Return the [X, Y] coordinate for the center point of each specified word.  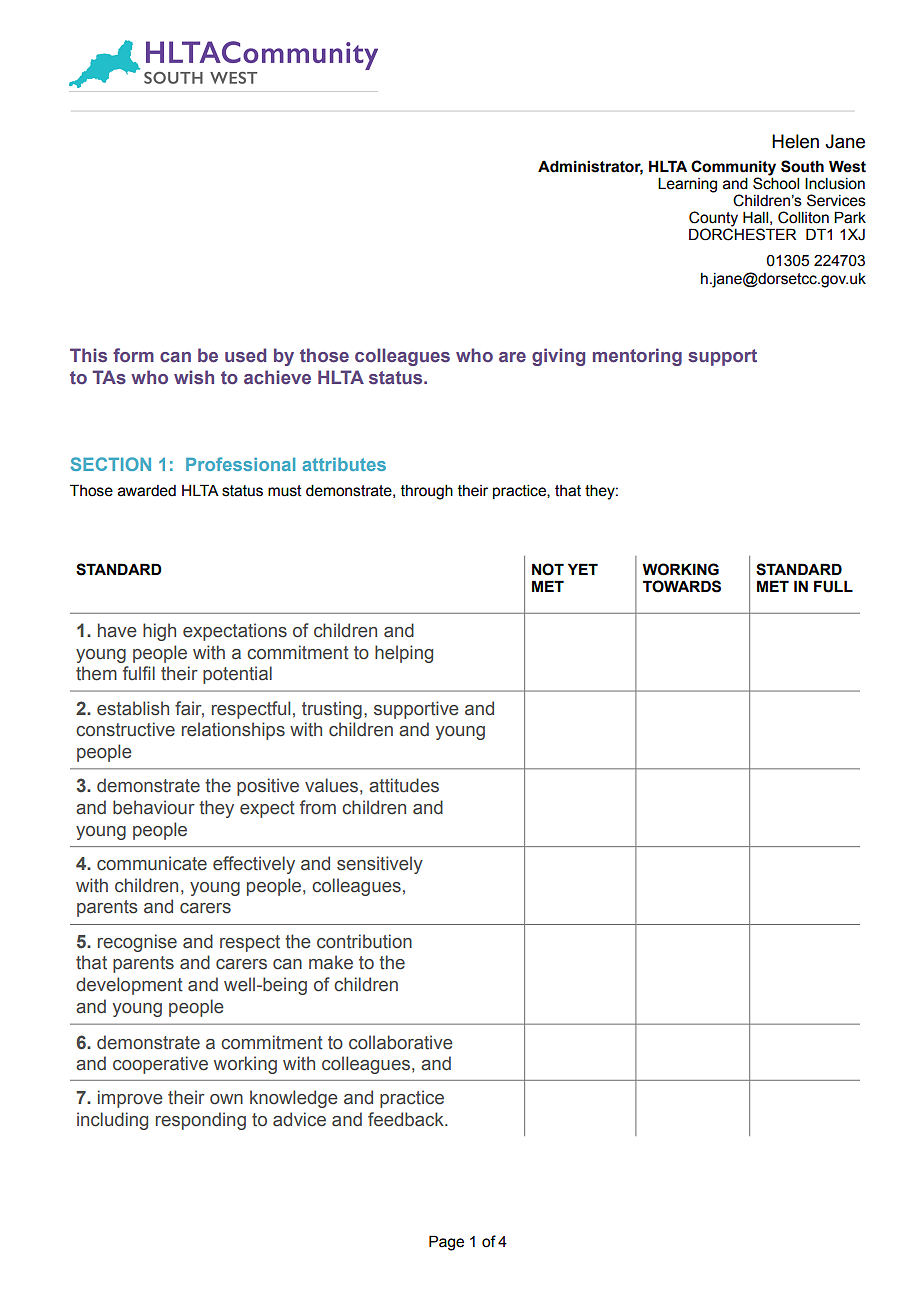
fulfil [139, 673]
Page [446, 1243]
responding [201, 1121]
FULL [833, 586]
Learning [687, 185]
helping [404, 654]
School [776, 182]
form [133, 355]
